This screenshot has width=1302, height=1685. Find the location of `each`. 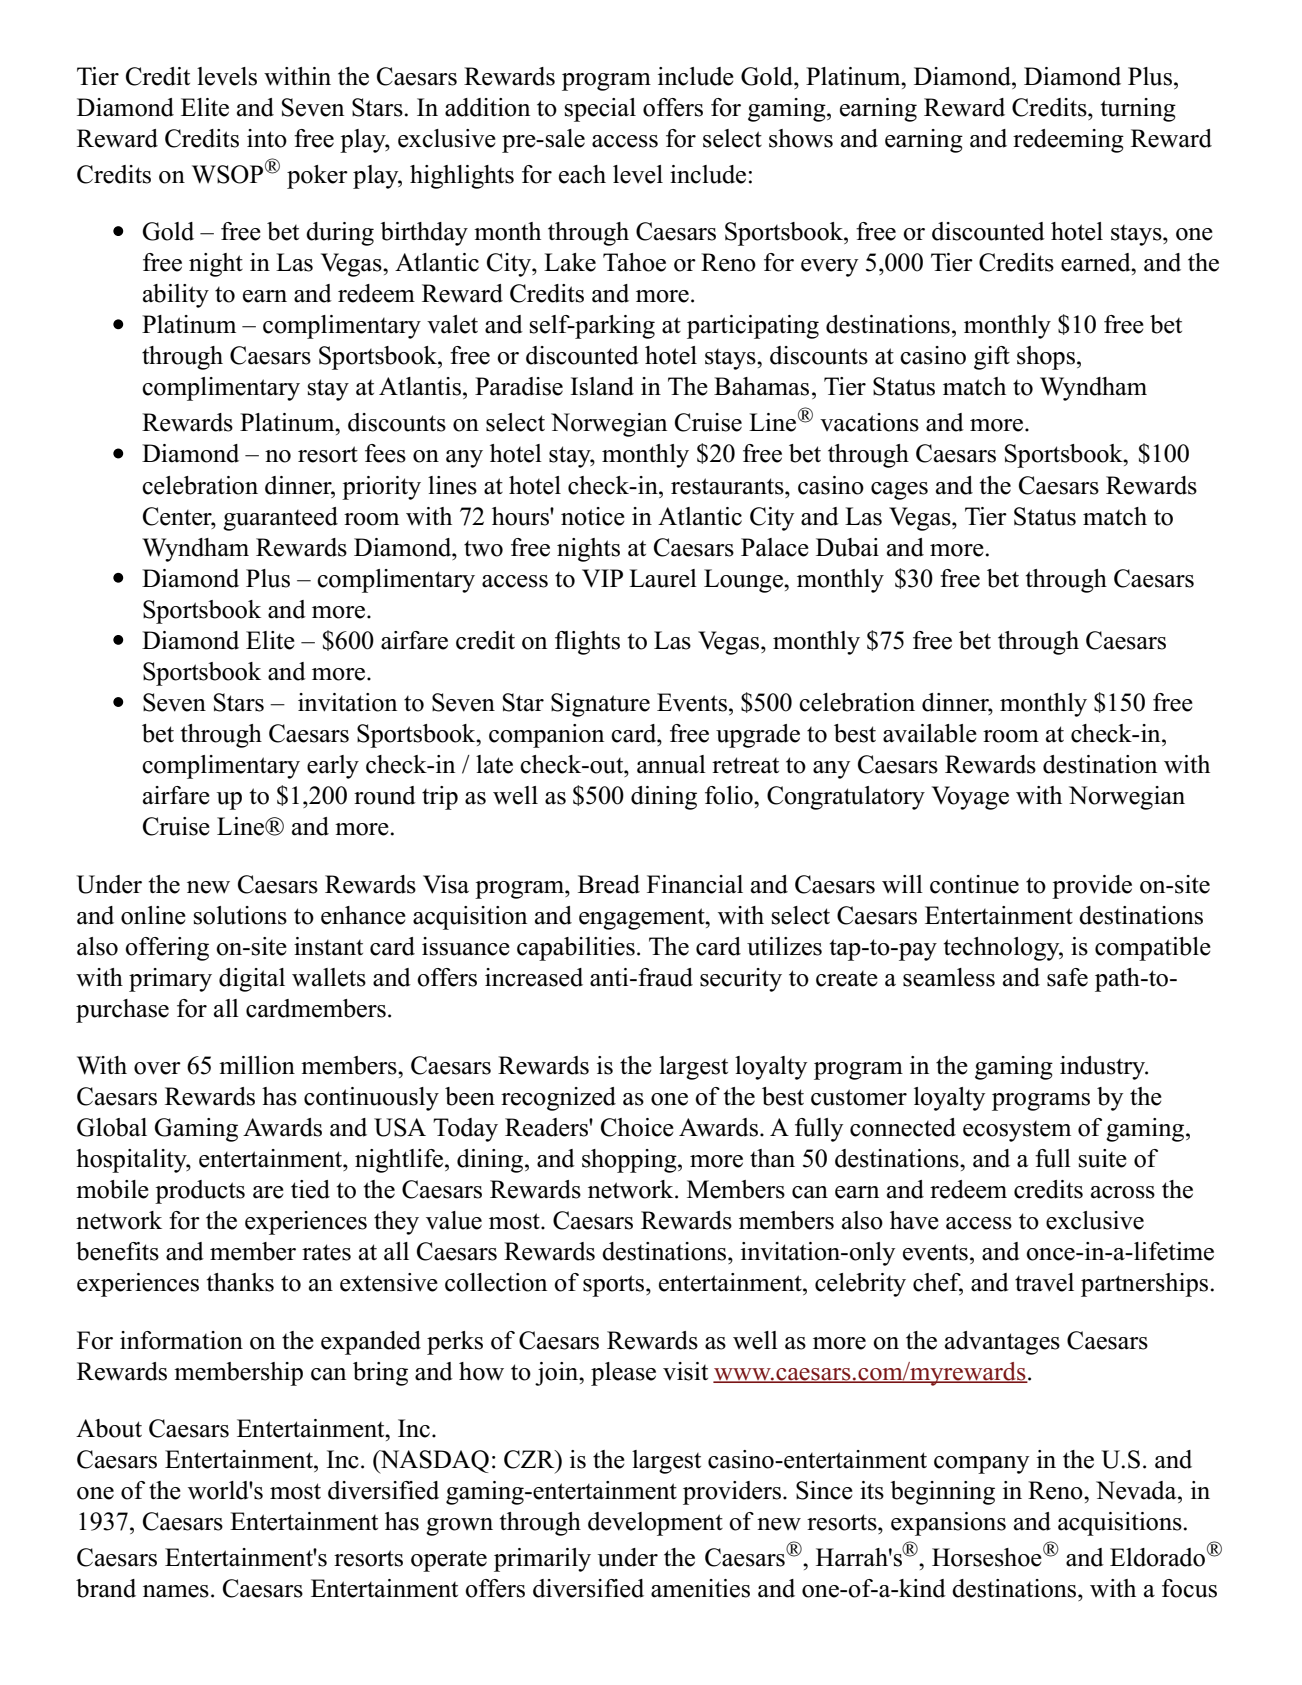

each is located at coordinates (582, 174).
